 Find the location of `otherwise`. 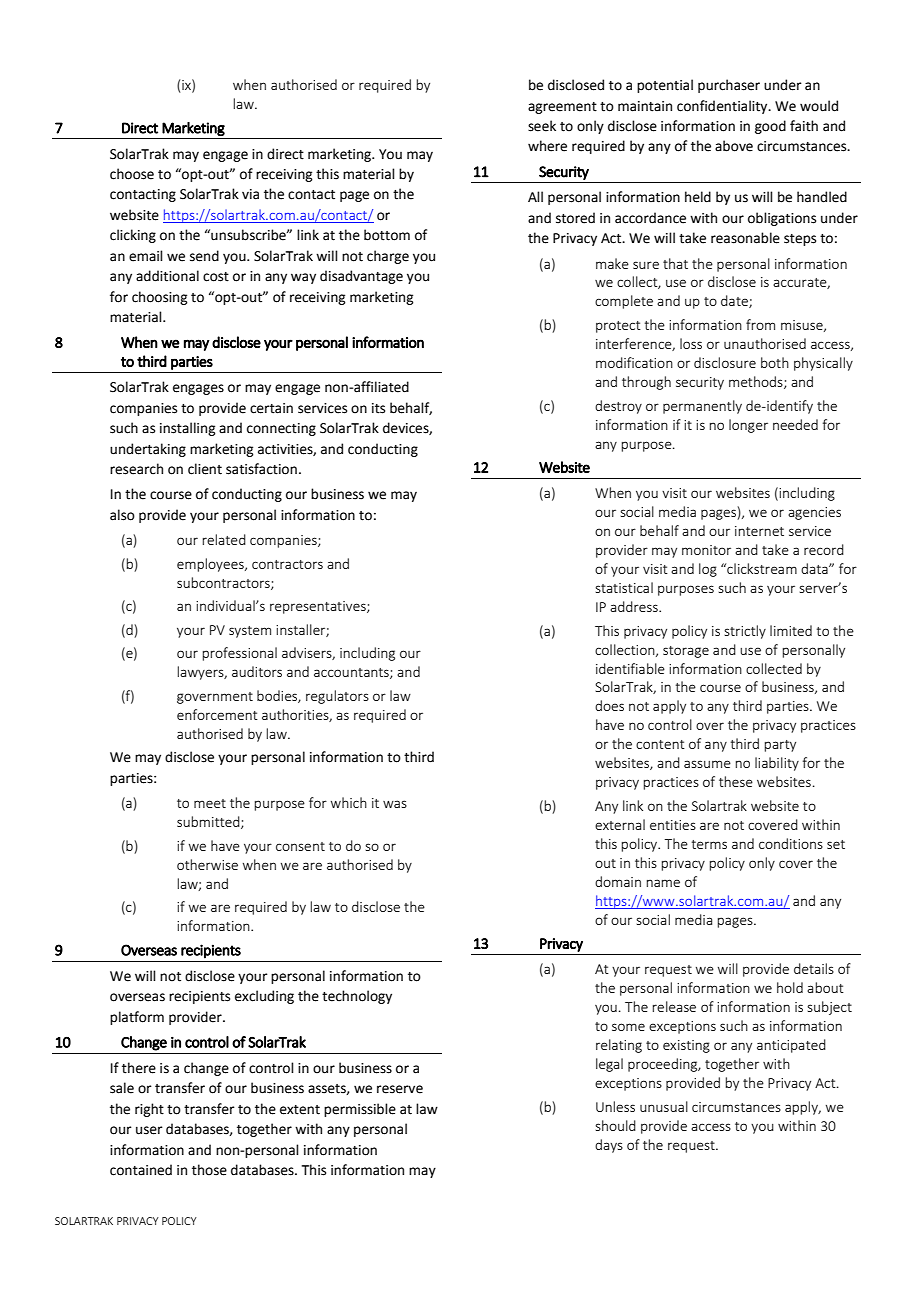

otherwise is located at coordinates (207, 864).
